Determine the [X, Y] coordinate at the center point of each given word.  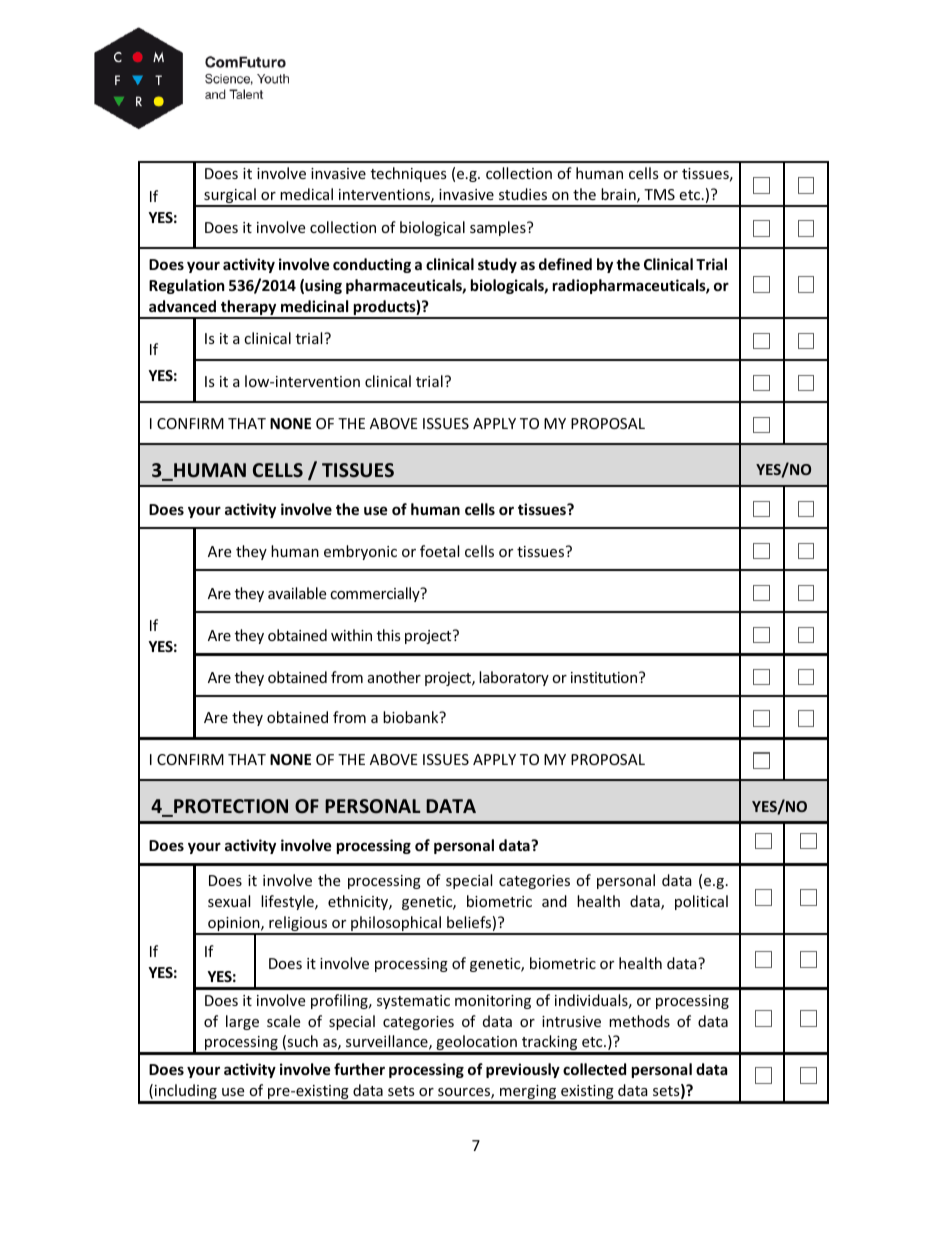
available [297, 593]
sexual [229, 901]
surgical [230, 197]
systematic [413, 1002]
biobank [412, 717]
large [242, 1022]
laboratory [514, 678]
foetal [439, 551]
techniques [409, 174]
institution [605, 677]
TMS [659, 194]
